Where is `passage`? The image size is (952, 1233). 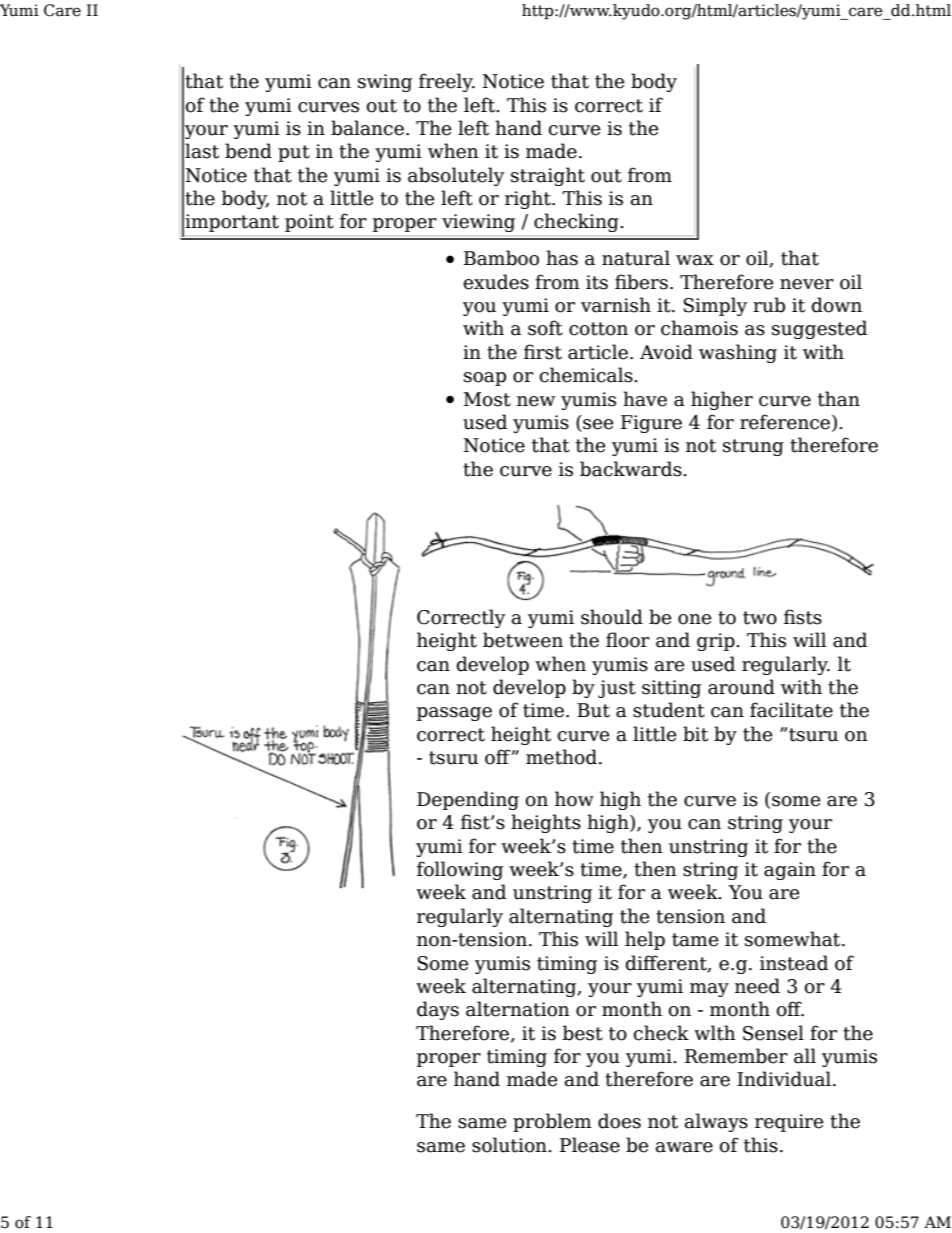
passage is located at coordinates (454, 714).
